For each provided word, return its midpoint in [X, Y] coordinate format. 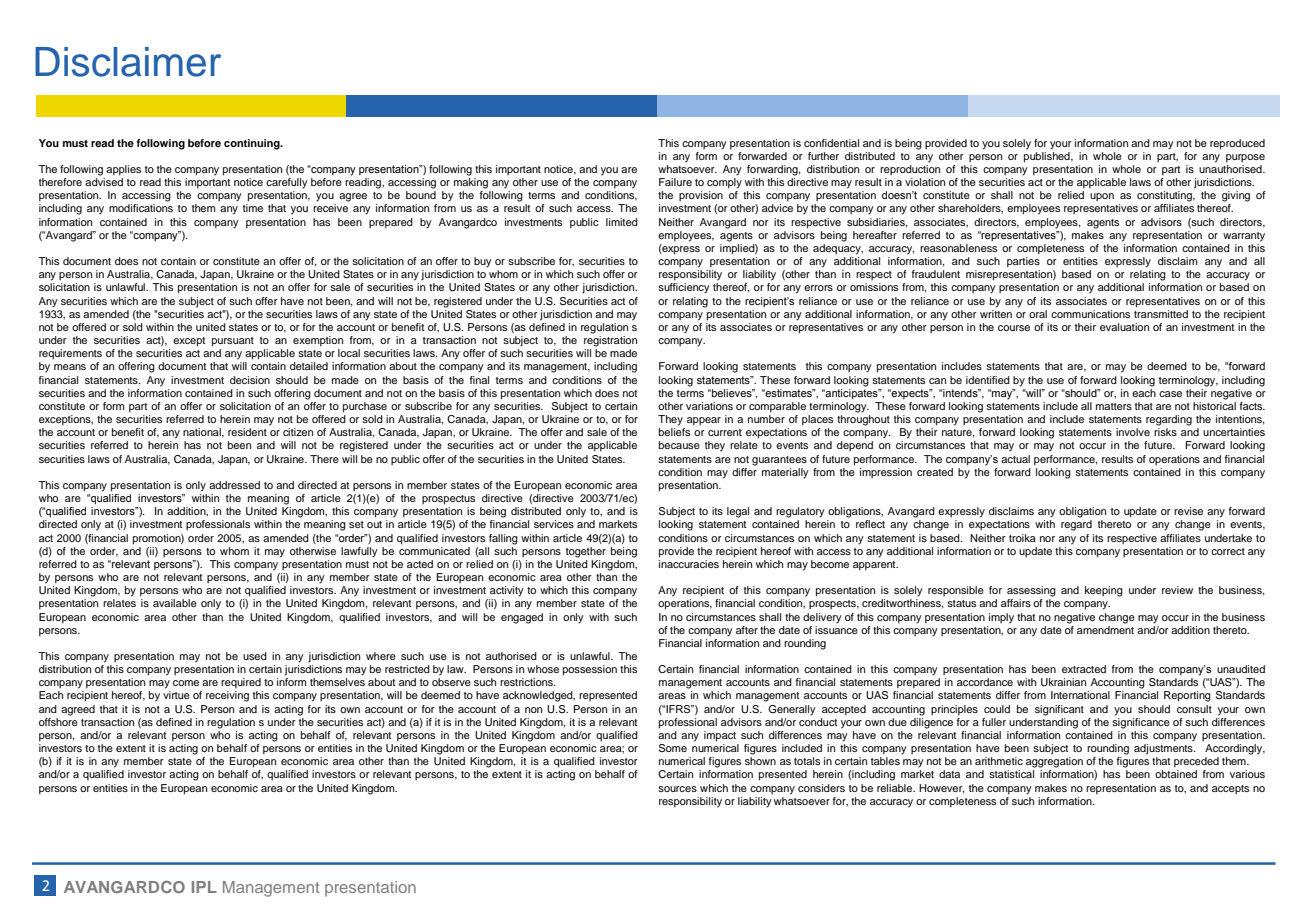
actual [1015, 459]
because [679, 445]
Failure [675, 182]
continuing [253, 144]
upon [1102, 197]
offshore [58, 720]
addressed [234, 485]
